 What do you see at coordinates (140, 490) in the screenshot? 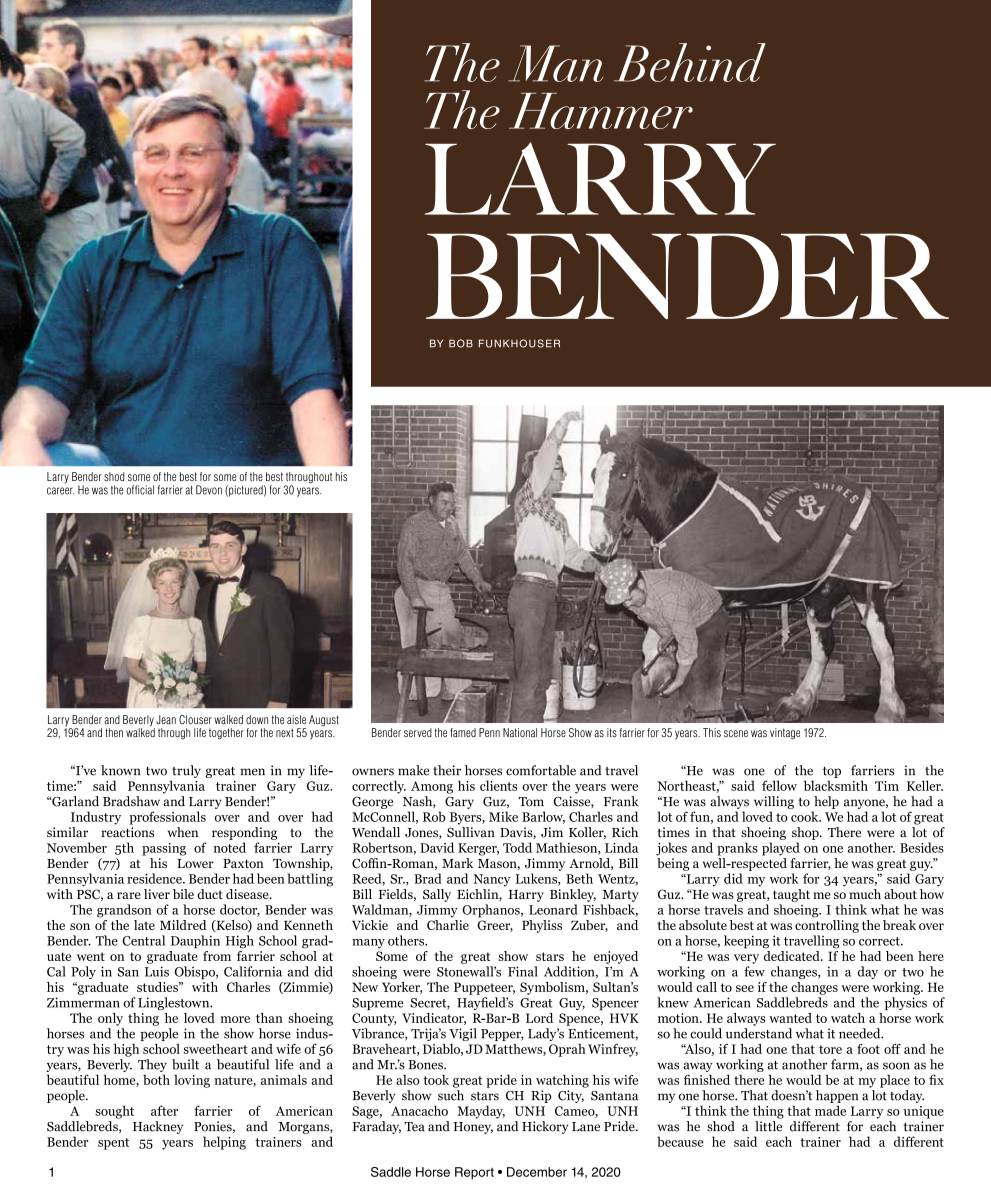
I see `official` at bounding box center [140, 490].
